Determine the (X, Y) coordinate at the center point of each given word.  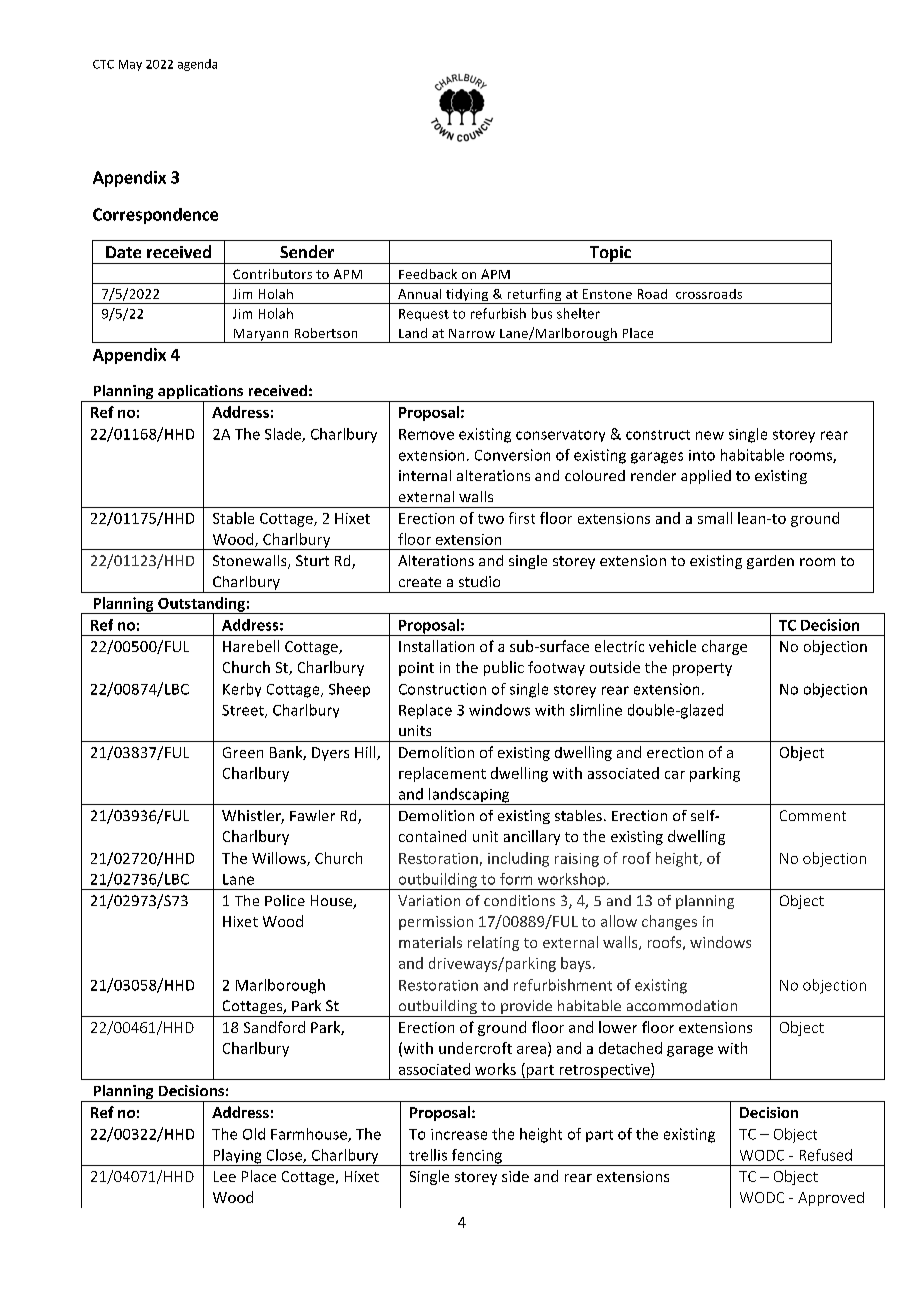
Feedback (428, 274)
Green (243, 752)
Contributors (272, 274)
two (491, 519)
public (504, 668)
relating (493, 943)
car (675, 775)
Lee (225, 1176)
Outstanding (201, 605)
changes (669, 922)
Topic (610, 255)
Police (285, 900)
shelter (578, 313)
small (715, 518)
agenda (197, 65)
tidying (467, 296)
